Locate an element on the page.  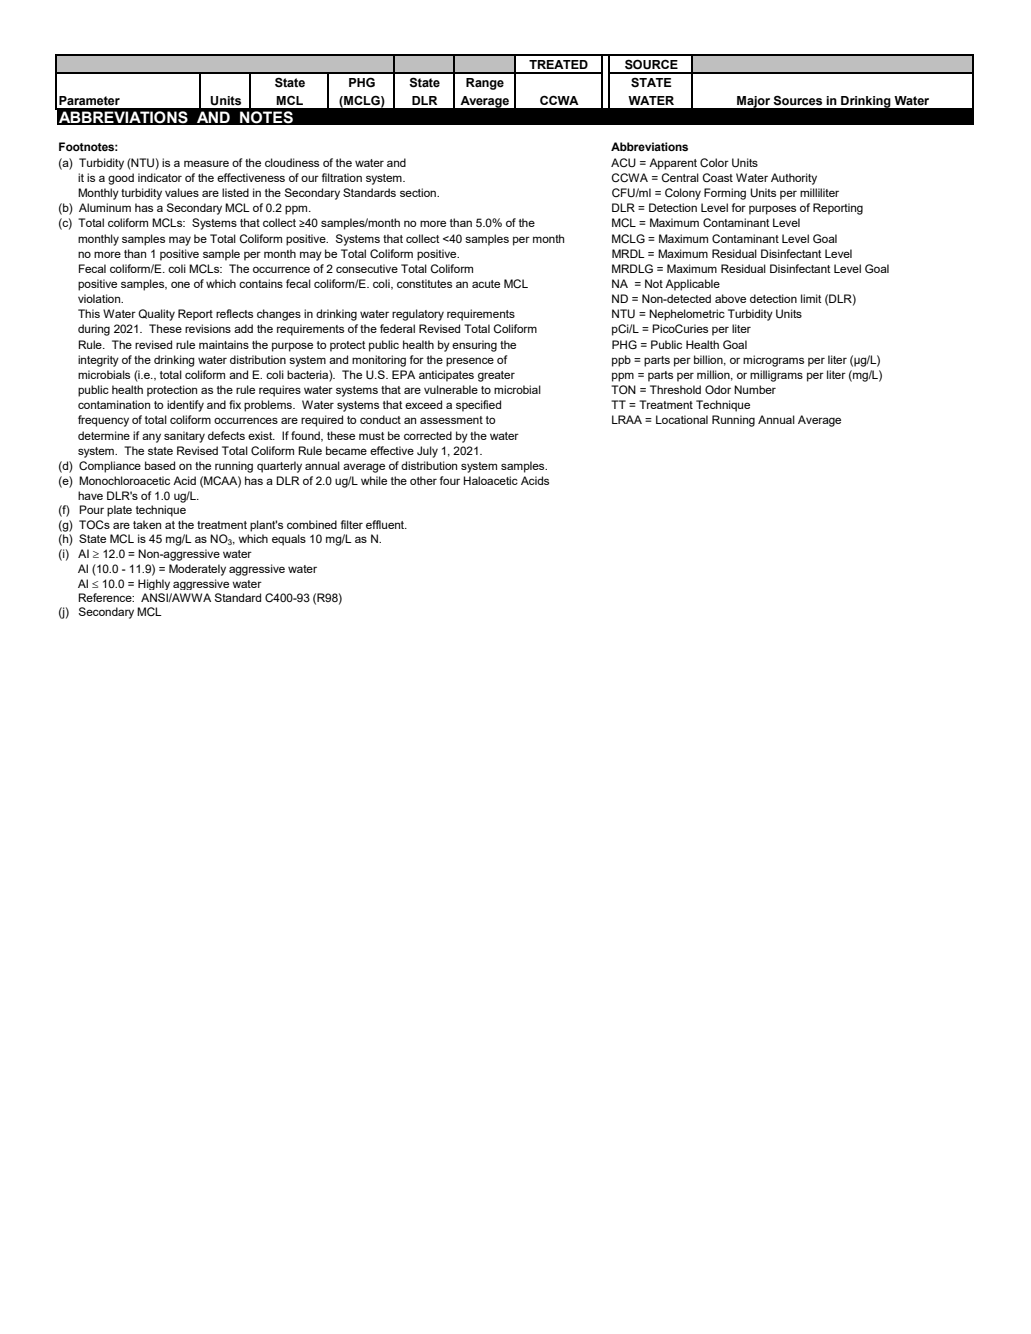
ensuring is located at coordinates (474, 346).
